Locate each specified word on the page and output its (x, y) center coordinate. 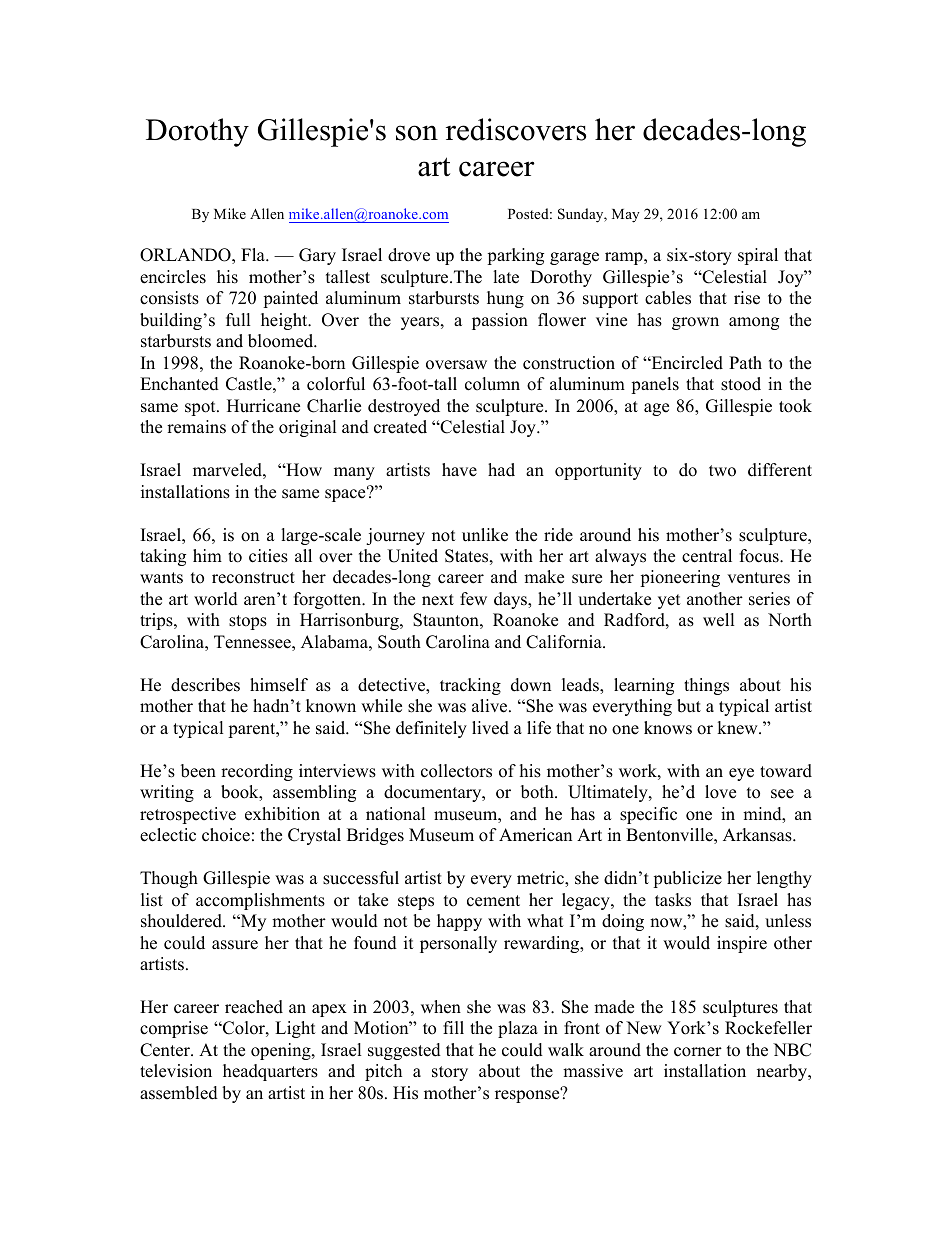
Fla (254, 254)
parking (515, 256)
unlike (485, 535)
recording (257, 772)
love (720, 792)
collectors (456, 771)
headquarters (270, 1072)
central (707, 556)
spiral (758, 256)
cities (268, 556)
